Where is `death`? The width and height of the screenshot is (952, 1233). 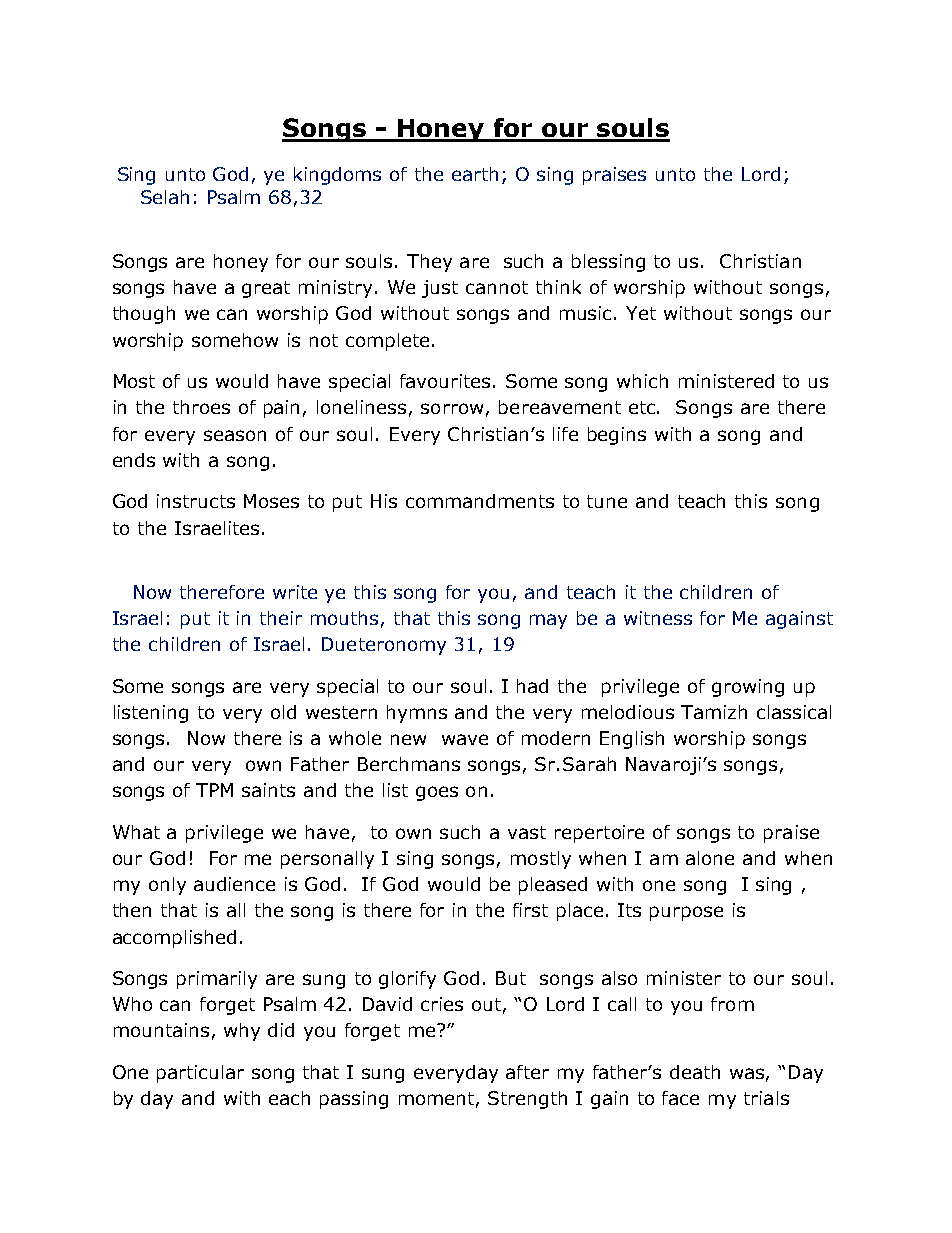 death is located at coordinates (695, 1072).
